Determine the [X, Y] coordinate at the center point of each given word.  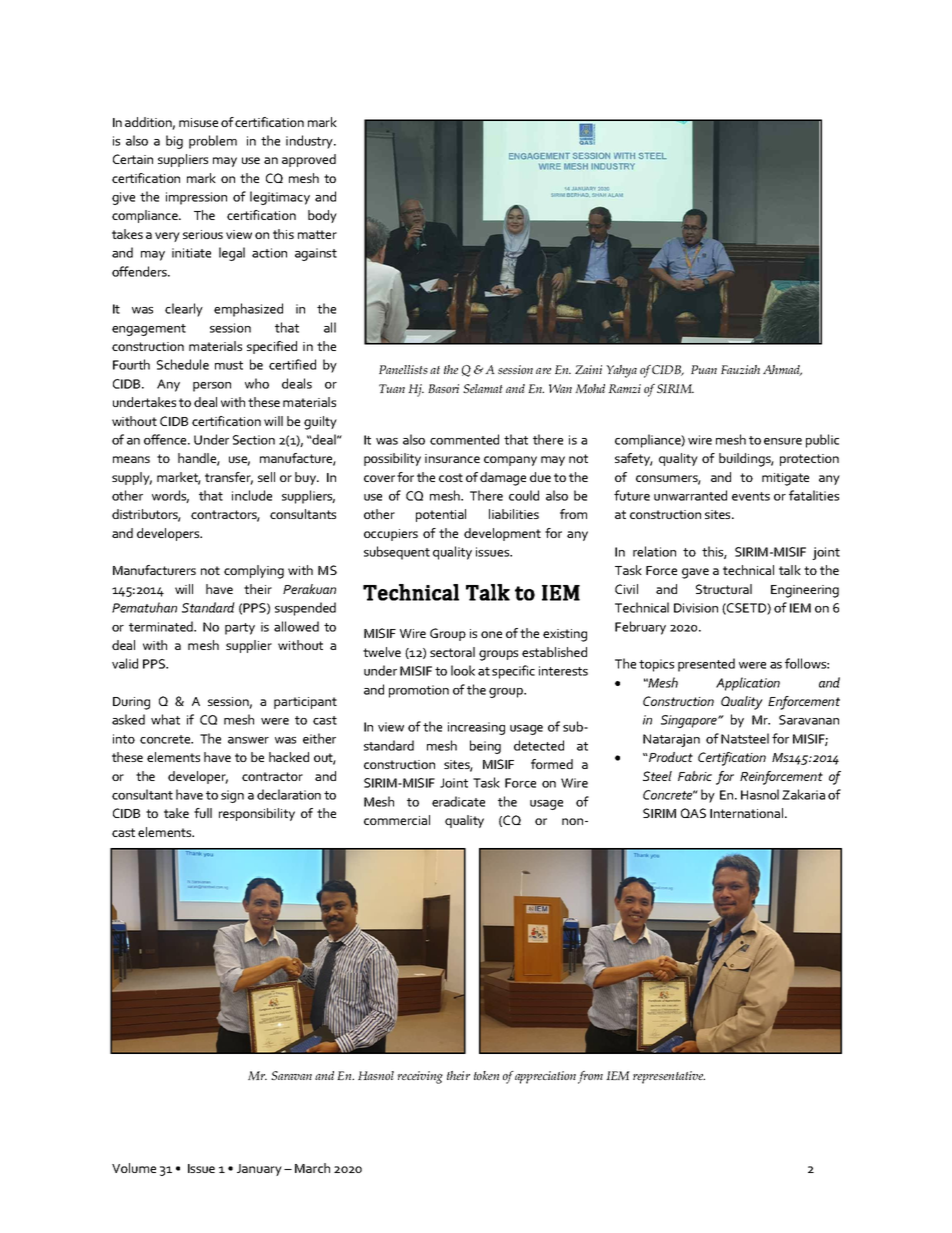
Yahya [621, 371]
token [486, 1075]
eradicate [458, 801]
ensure [783, 441]
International [748, 813]
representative [669, 1077]
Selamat [483, 388]
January [259, 1170]
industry [310, 142]
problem [213, 142]
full [203, 813]
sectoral [452, 652]
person [212, 387]
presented [706, 665]
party [240, 629]
